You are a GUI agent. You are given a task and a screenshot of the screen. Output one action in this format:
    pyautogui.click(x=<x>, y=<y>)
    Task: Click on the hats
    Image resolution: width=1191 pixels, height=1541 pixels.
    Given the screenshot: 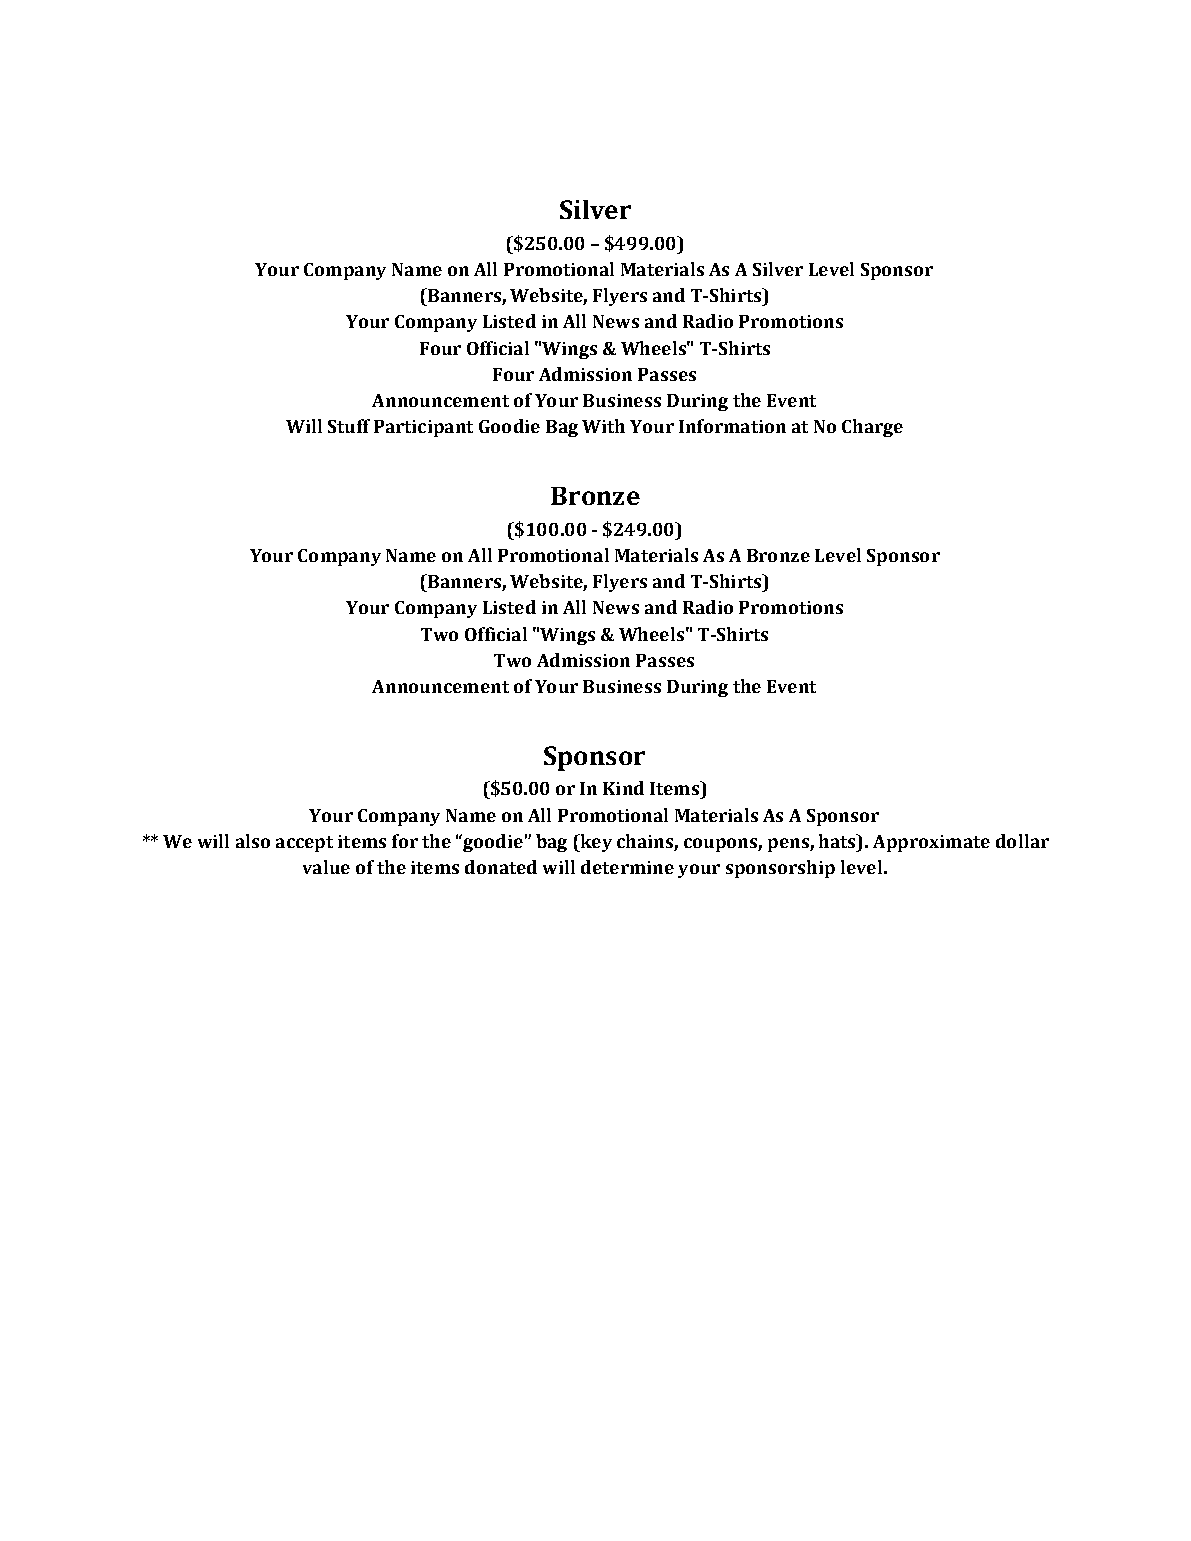 What is the action you would take?
    pyautogui.click(x=838, y=841)
